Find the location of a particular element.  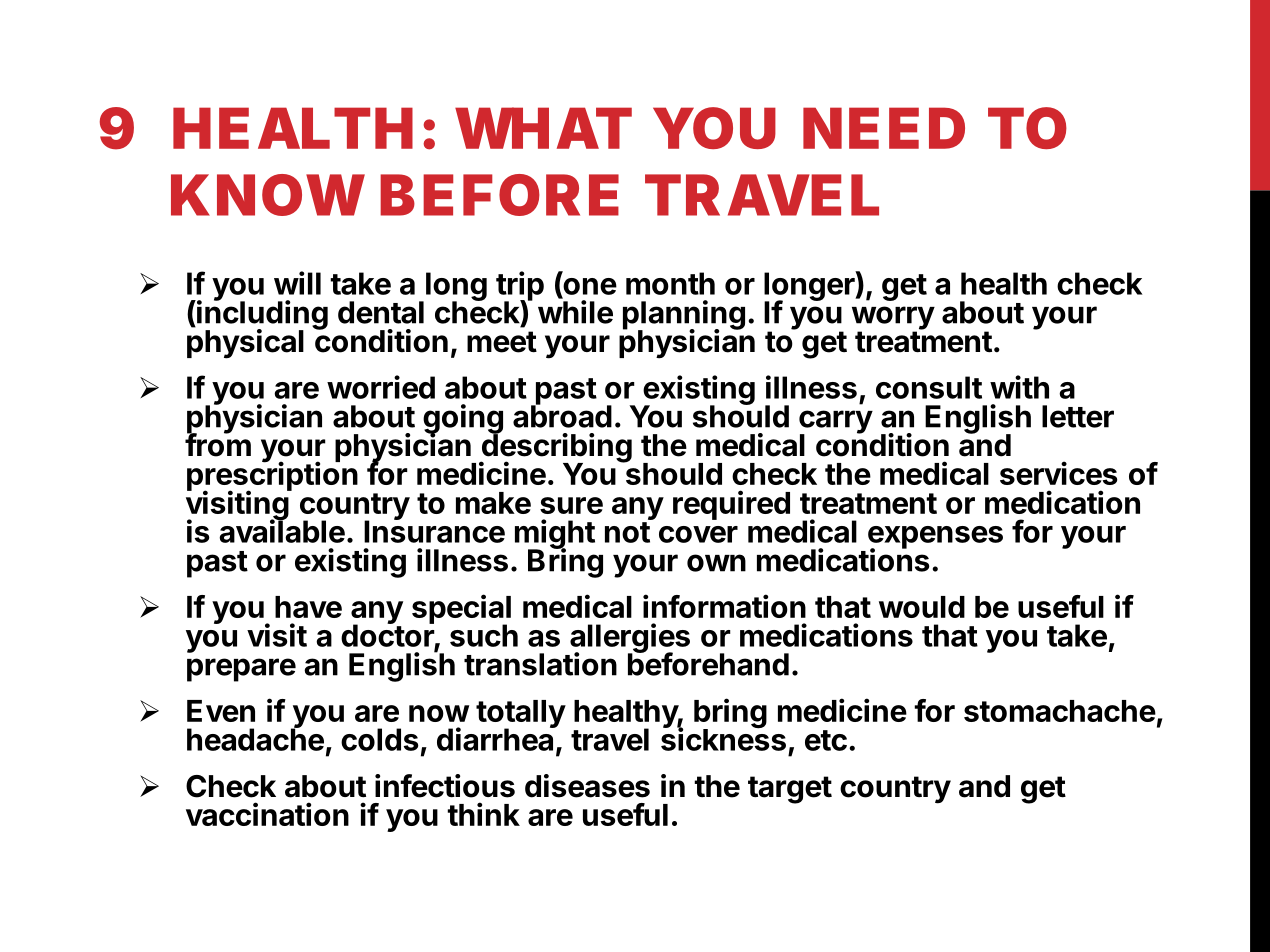

prepare is located at coordinates (241, 670).
